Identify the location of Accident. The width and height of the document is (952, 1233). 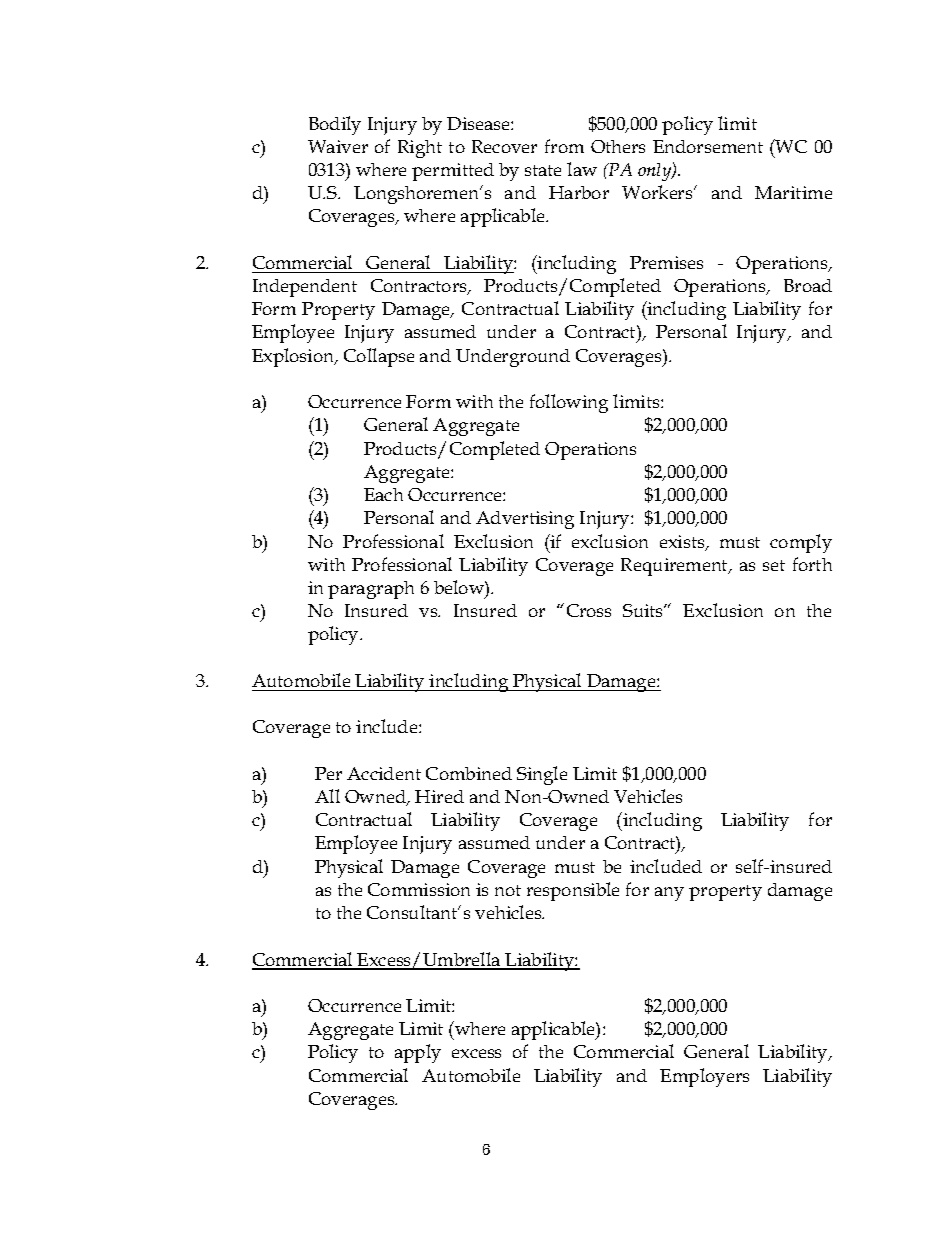
(384, 773).
